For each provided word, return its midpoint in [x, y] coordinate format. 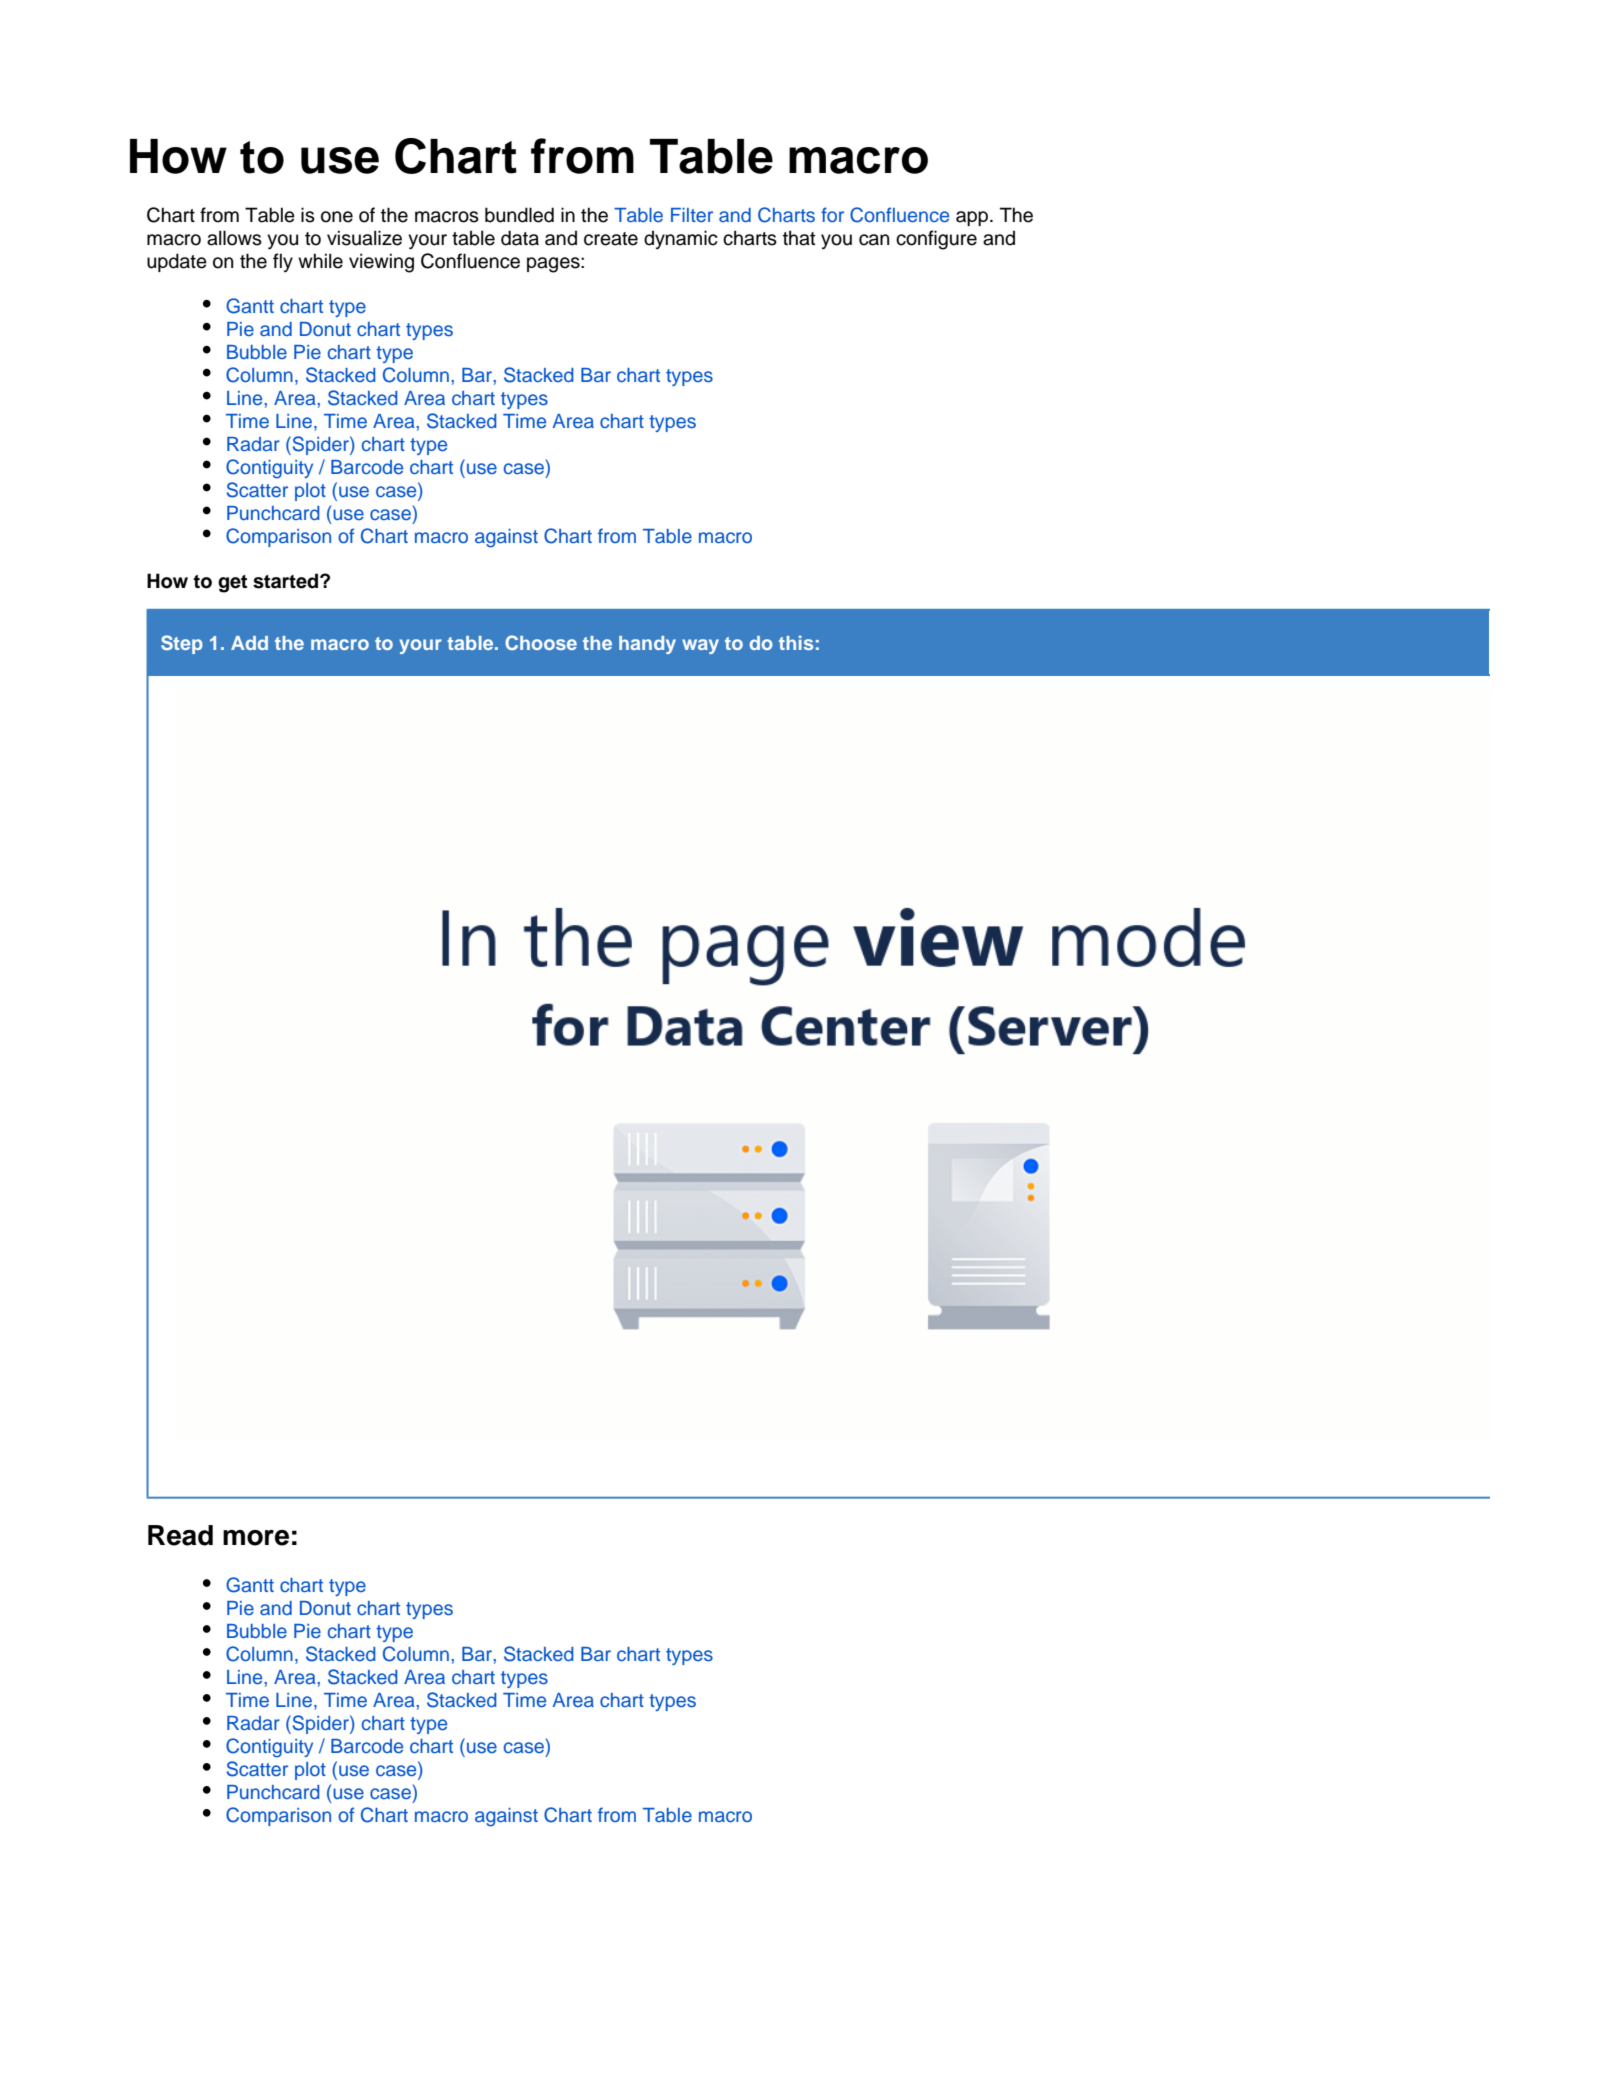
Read [180, 1535]
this [796, 642]
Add [249, 643]
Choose [541, 642]
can [874, 240]
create [611, 239]
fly [283, 262]
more [256, 1538]
